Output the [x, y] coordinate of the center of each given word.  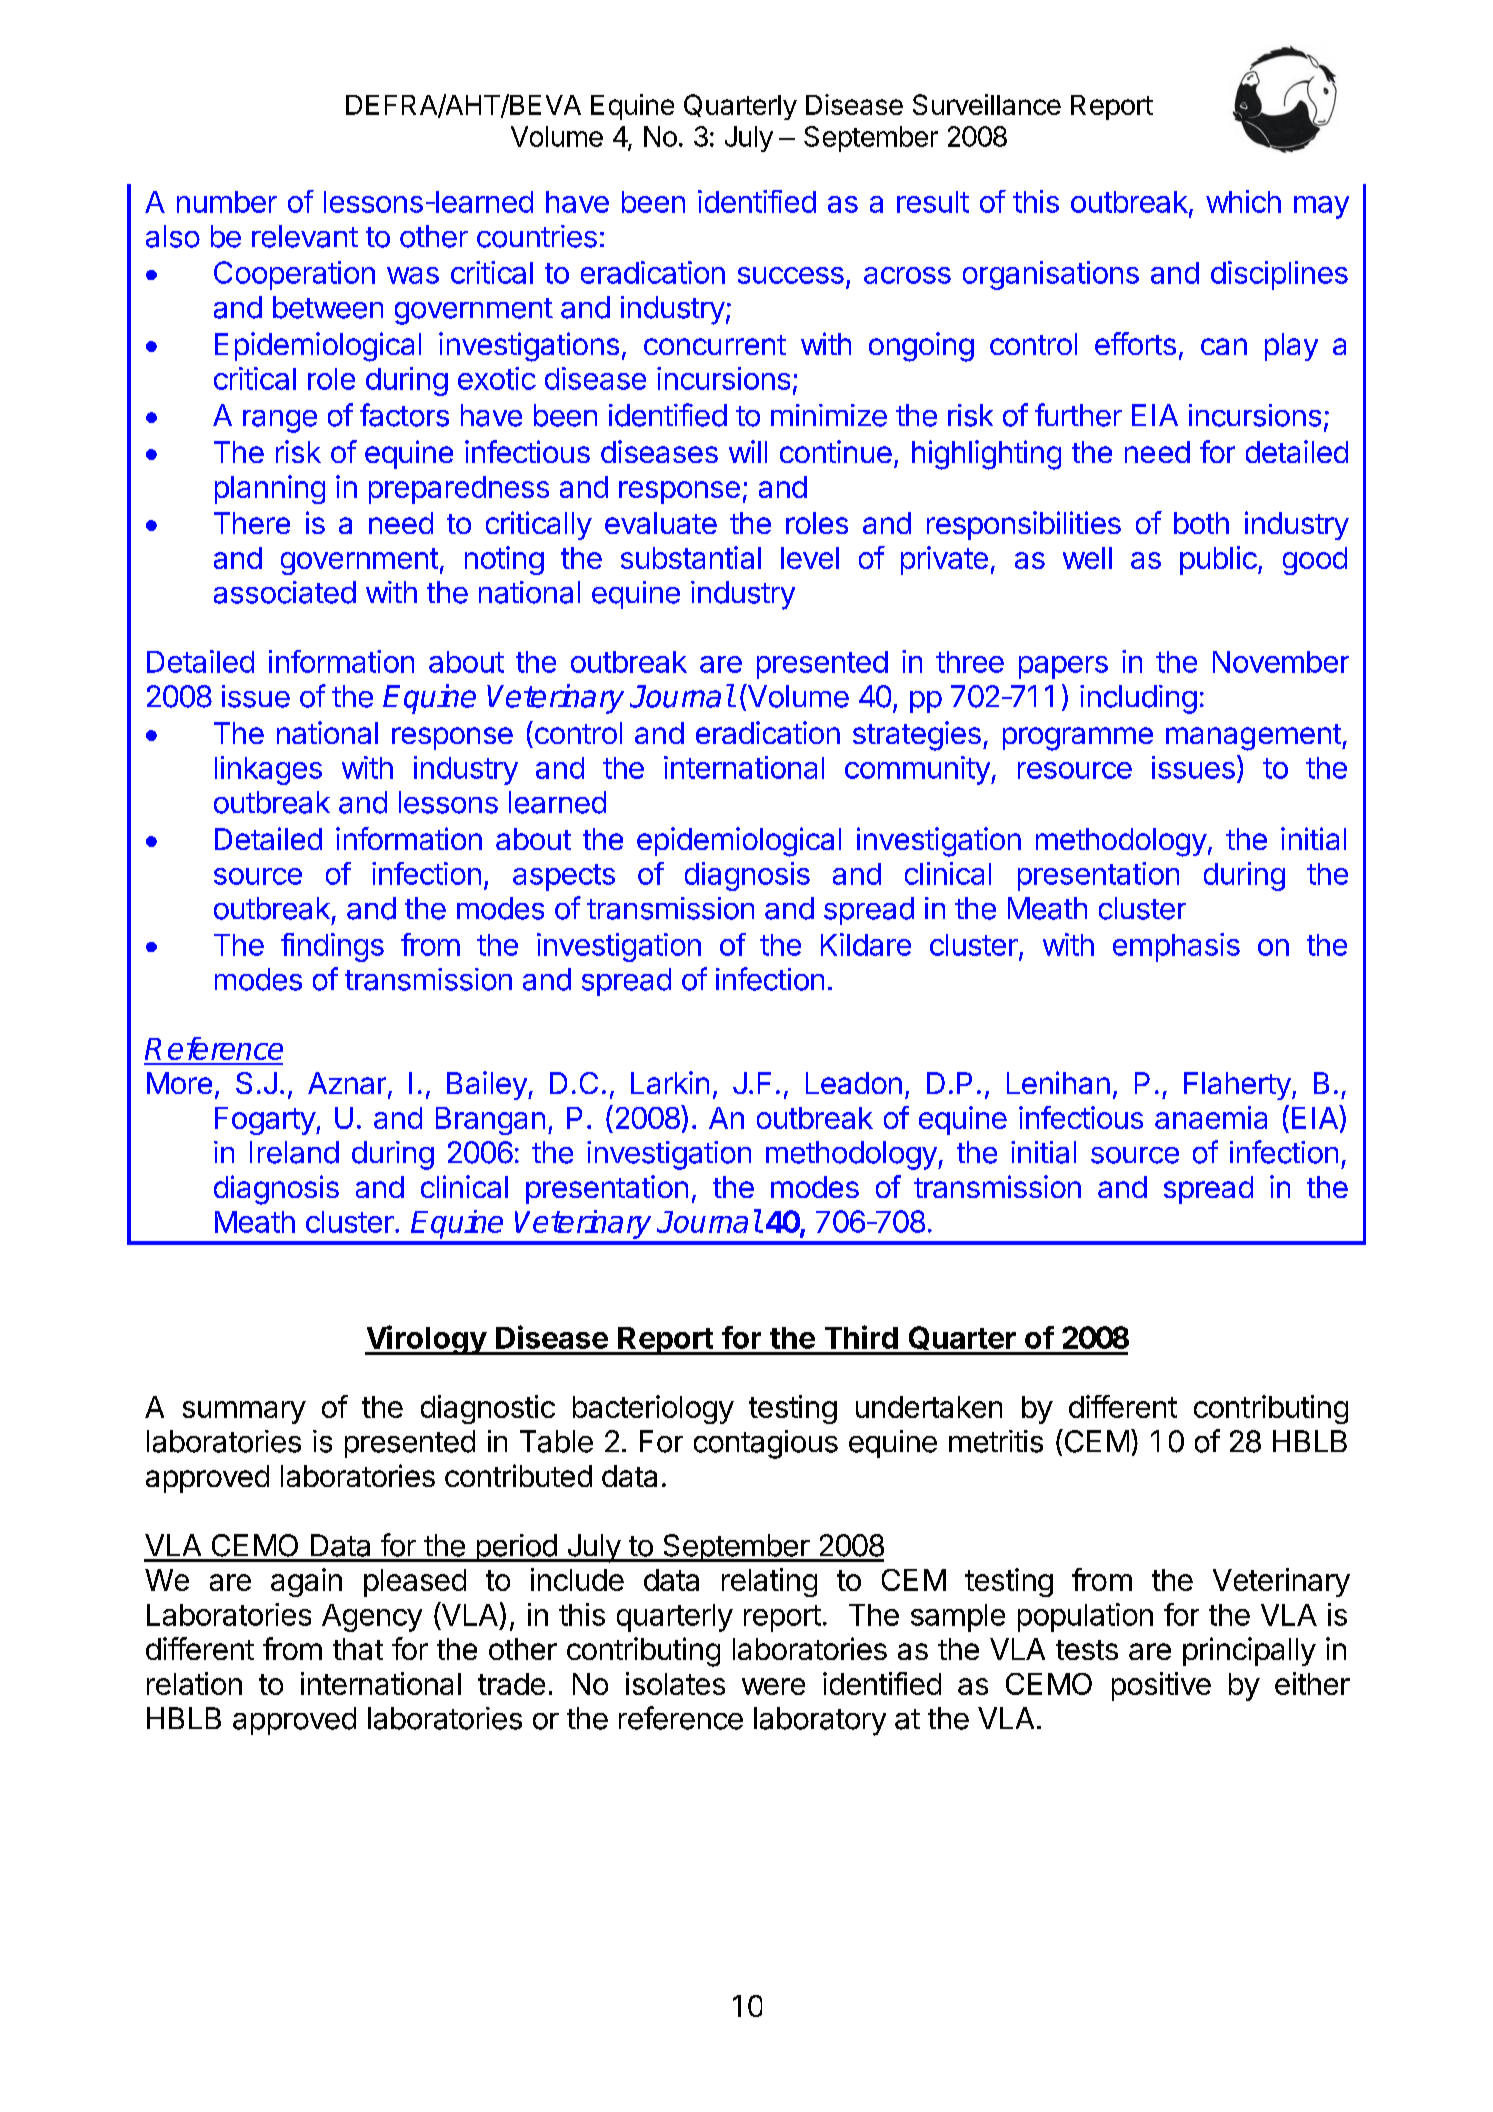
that [358, 1649]
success [791, 275]
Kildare [866, 944]
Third [861, 1337]
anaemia [1211, 1117]
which [1243, 201]
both [1201, 523]
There [252, 523]
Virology [426, 1340]
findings [332, 947]
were [773, 1686]
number [227, 202]
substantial [691, 557]
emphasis [1176, 947]
